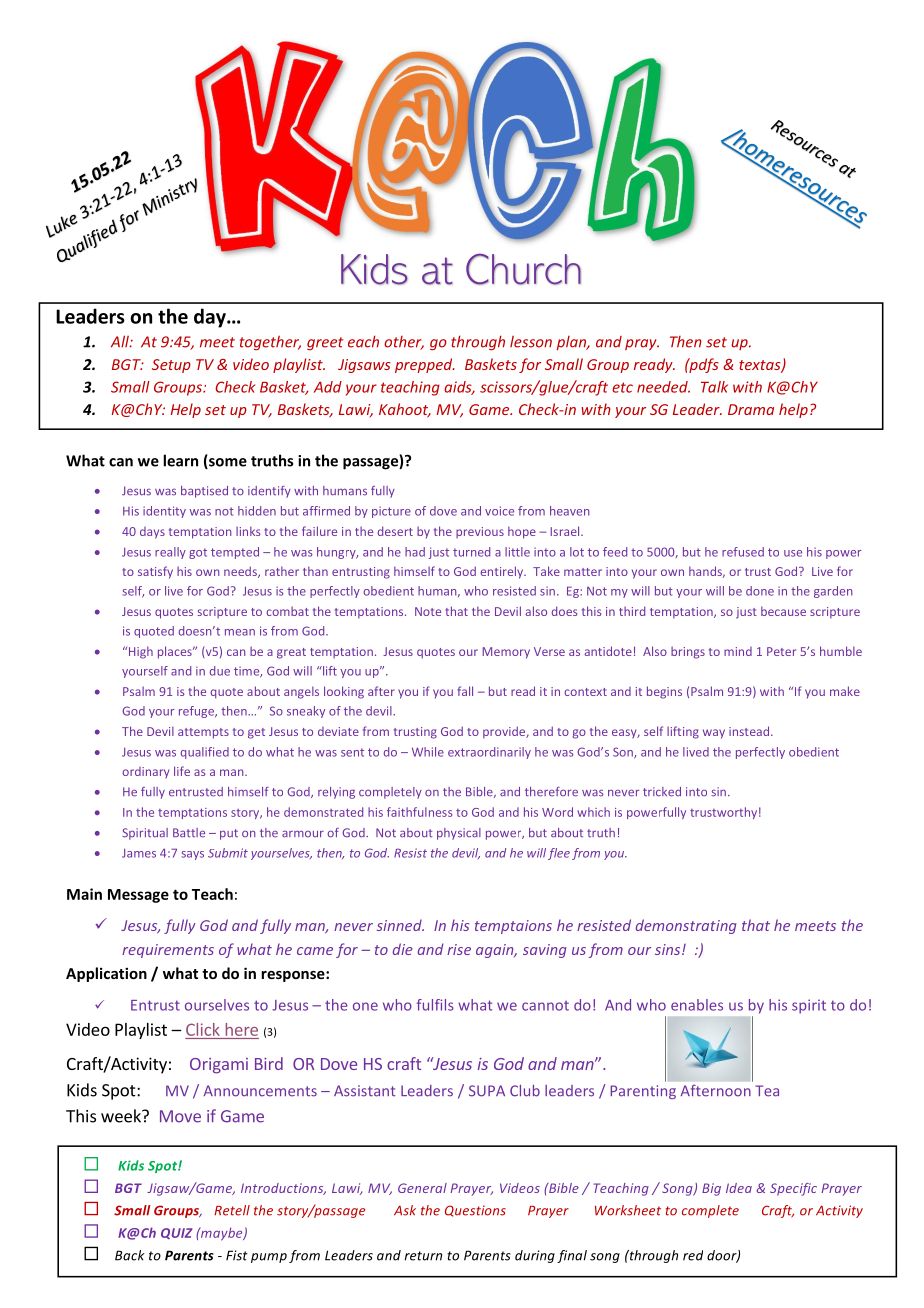  I want to click on QUIZ, so click(177, 1233).
